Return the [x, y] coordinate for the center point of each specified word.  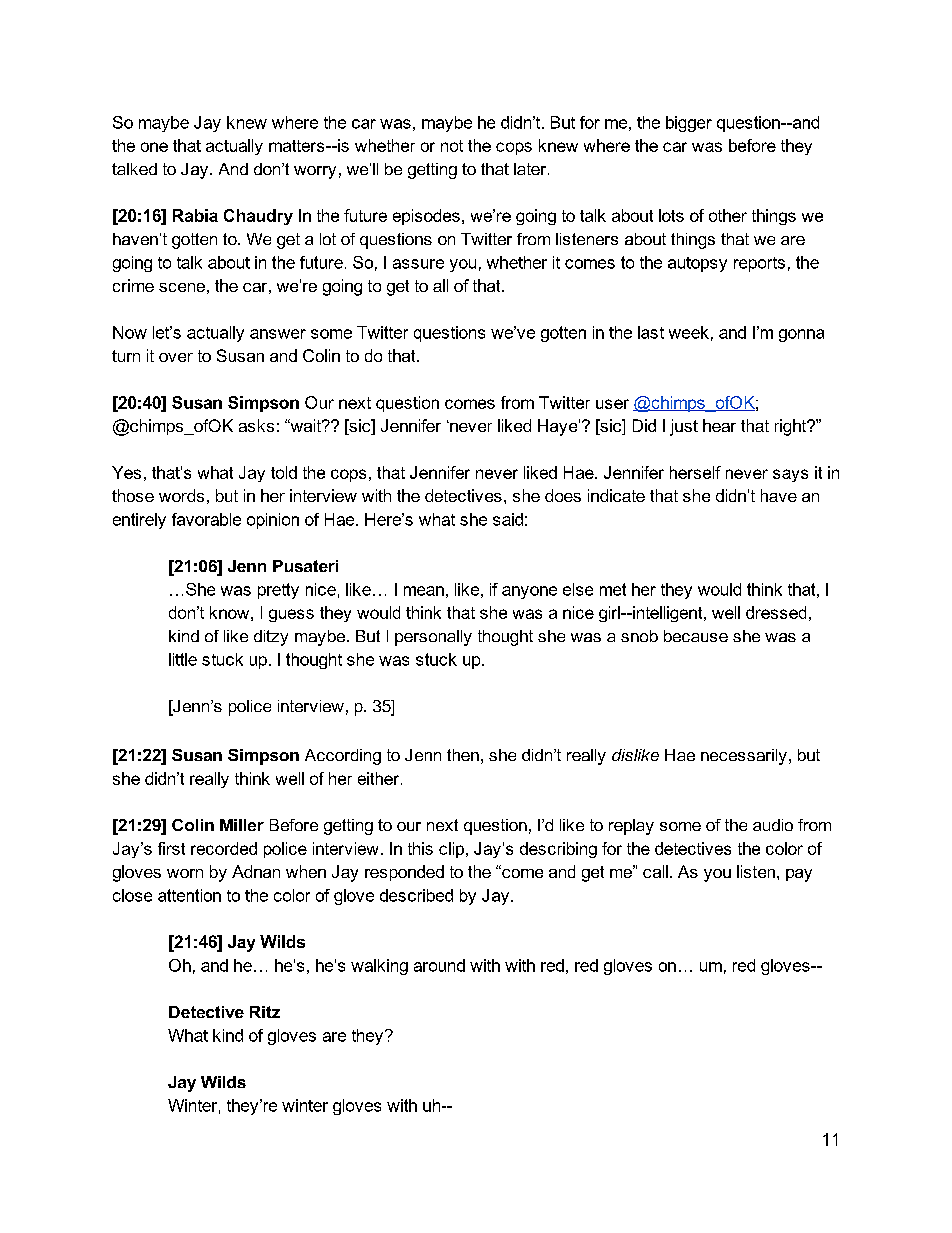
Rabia [195, 215]
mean [424, 591]
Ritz [265, 1012]
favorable [206, 519]
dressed [776, 612]
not [452, 146]
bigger [689, 124]
